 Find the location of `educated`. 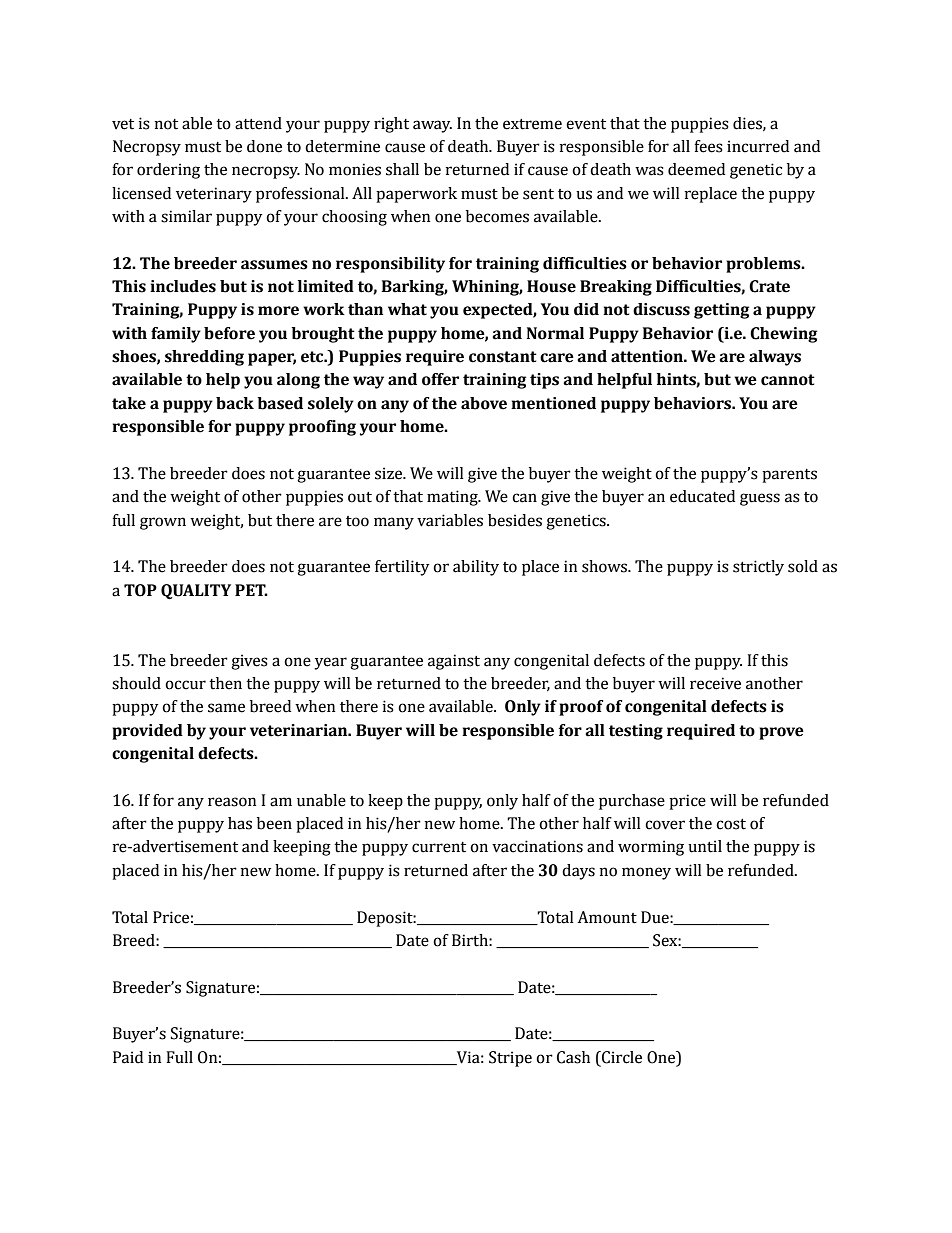

educated is located at coordinates (702, 496).
